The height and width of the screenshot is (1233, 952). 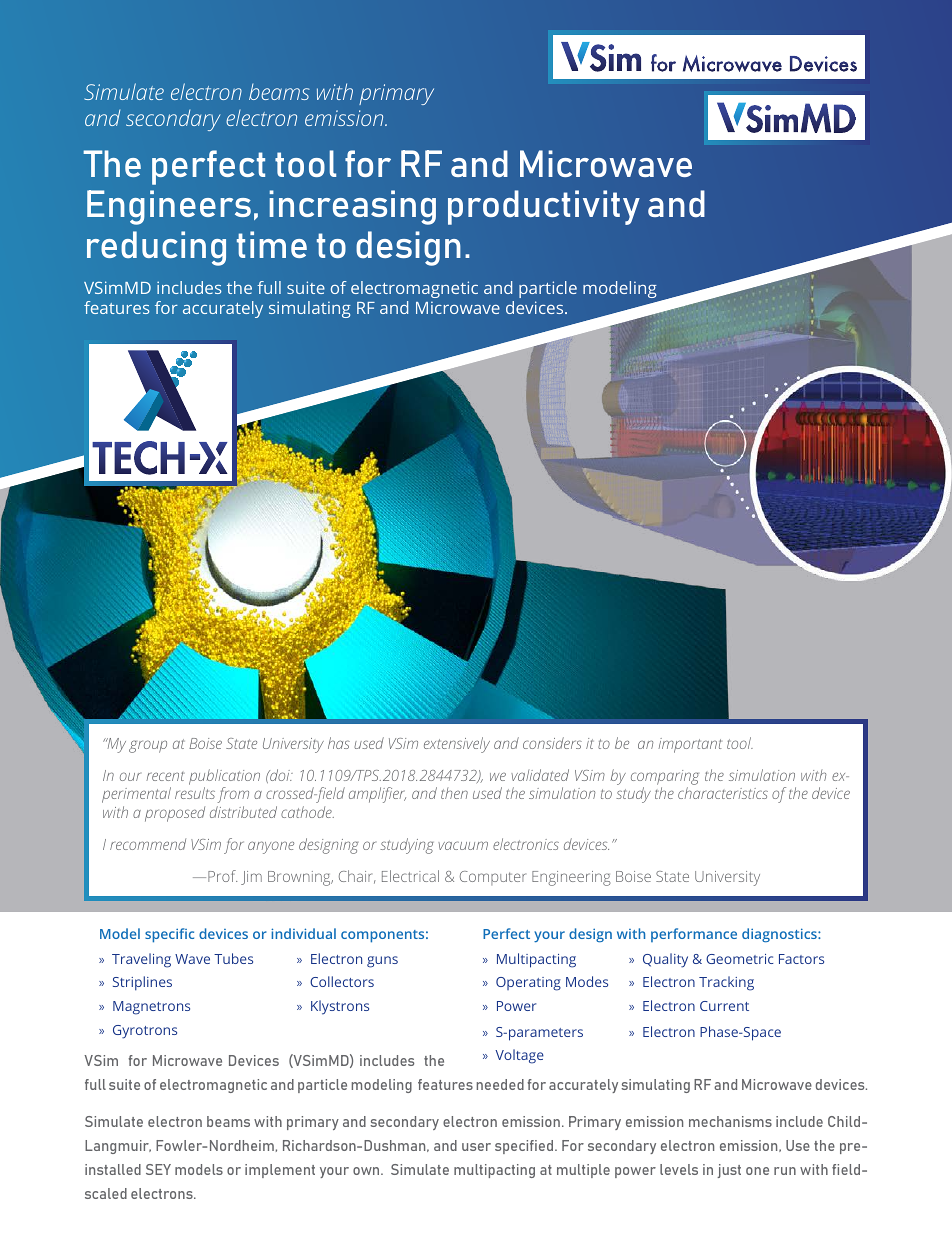 What do you see at coordinates (690, 745) in the screenshot?
I see `important` at bounding box center [690, 745].
